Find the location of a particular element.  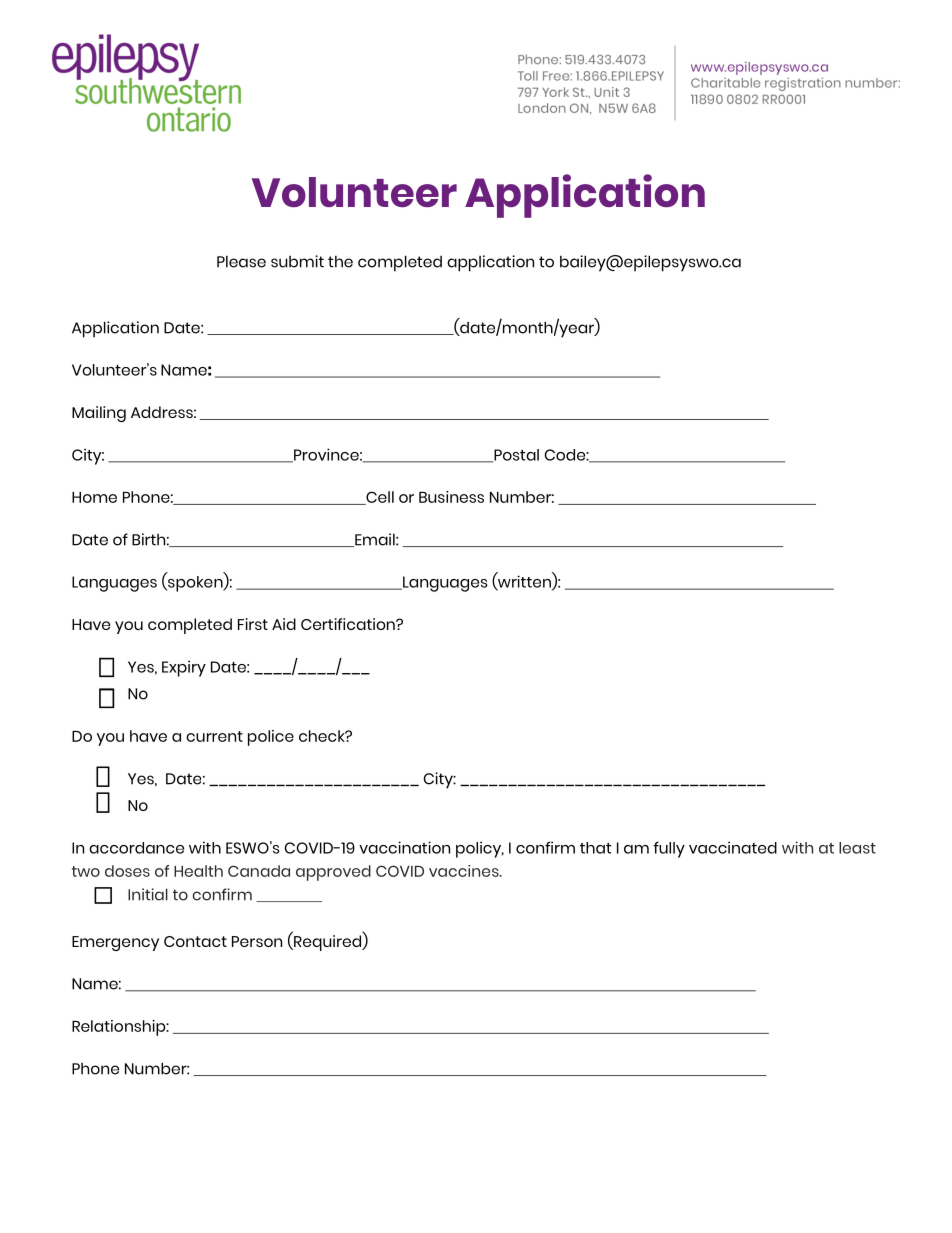

Cell is located at coordinates (379, 498).
